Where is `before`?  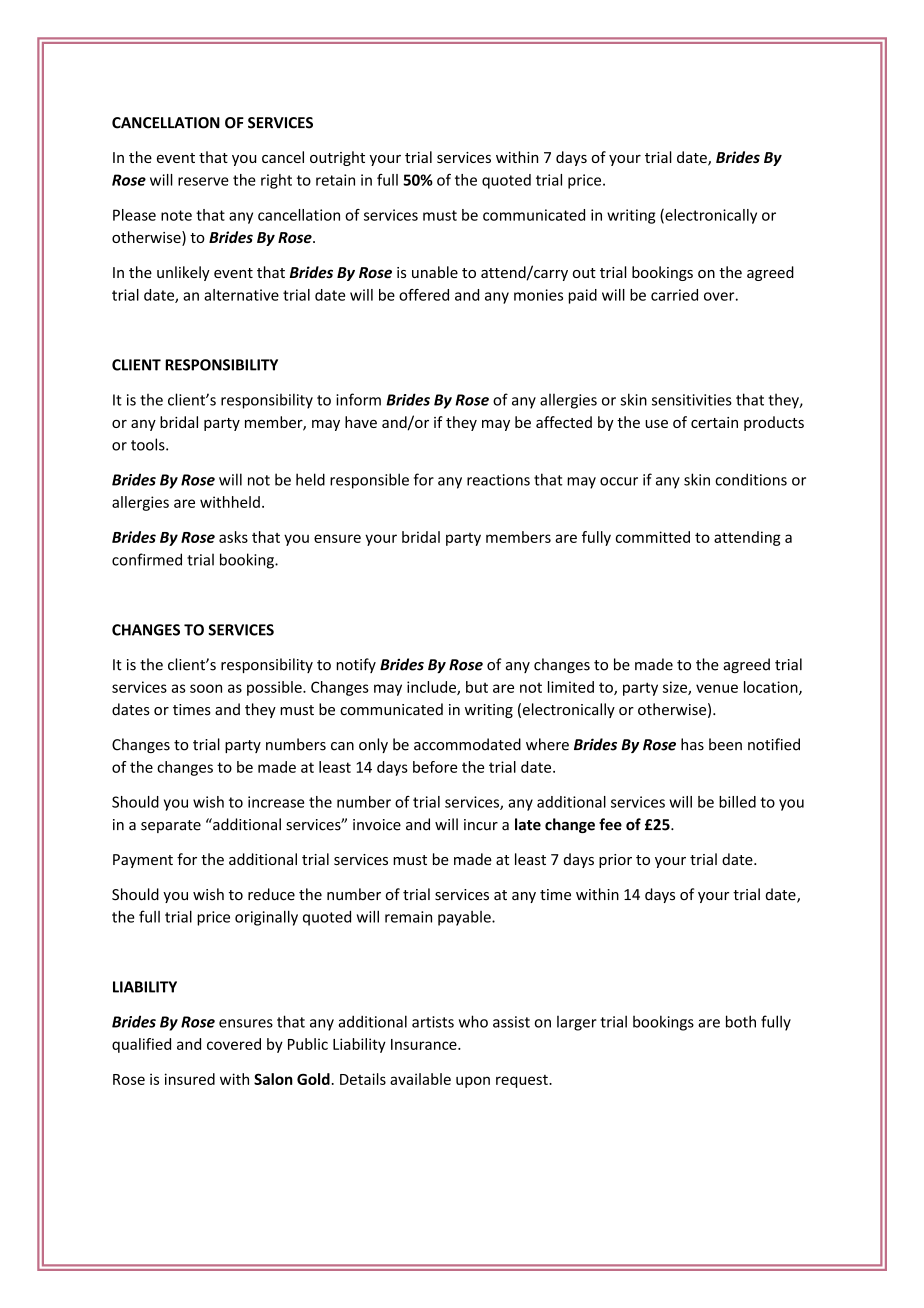
before is located at coordinates (435, 767).
